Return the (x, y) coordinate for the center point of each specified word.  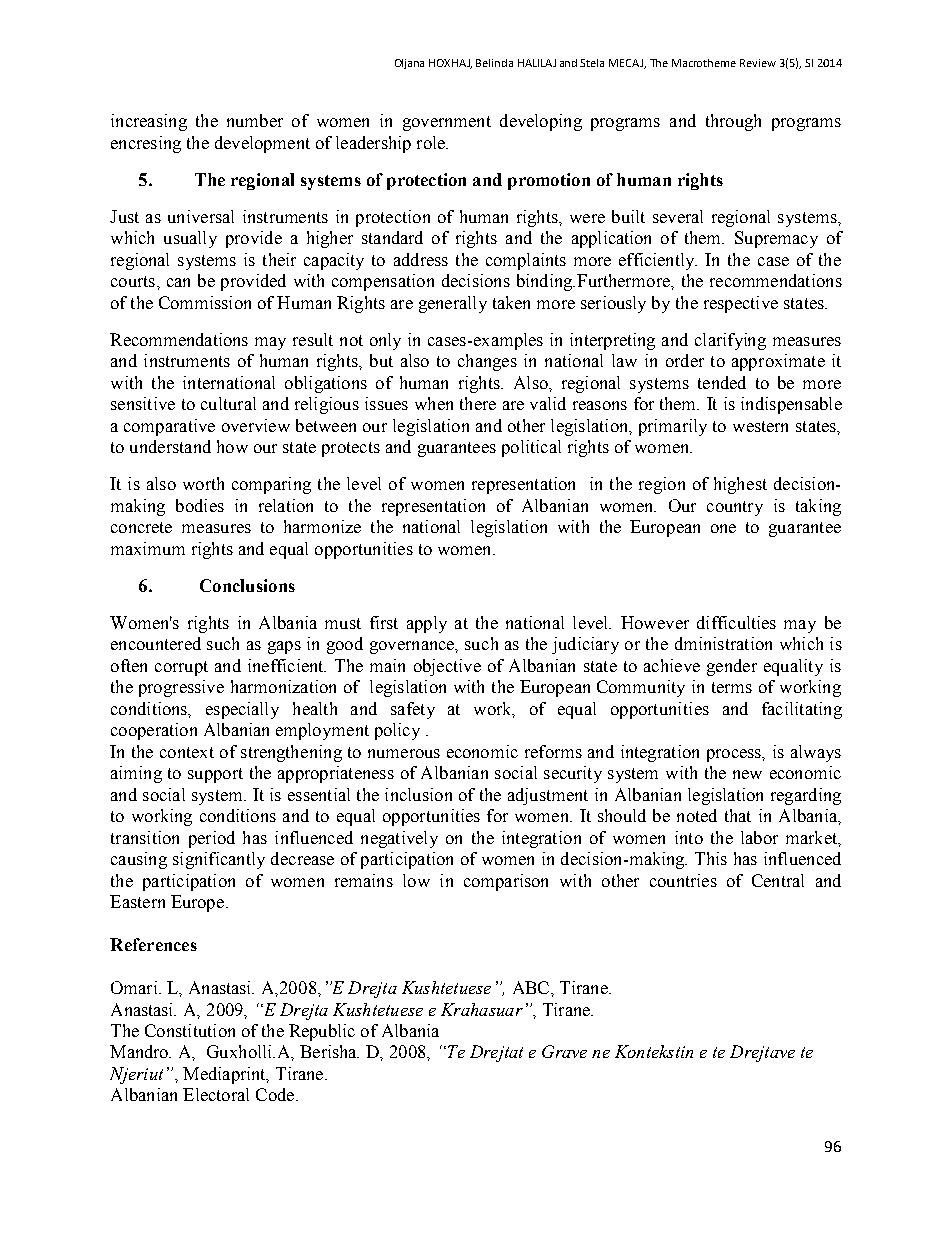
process (735, 755)
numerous (404, 753)
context (187, 752)
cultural (228, 403)
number (255, 120)
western (760, 426)
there (478, 403)
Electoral (216, 1094)
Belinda (494, 63)
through (733, 122)
